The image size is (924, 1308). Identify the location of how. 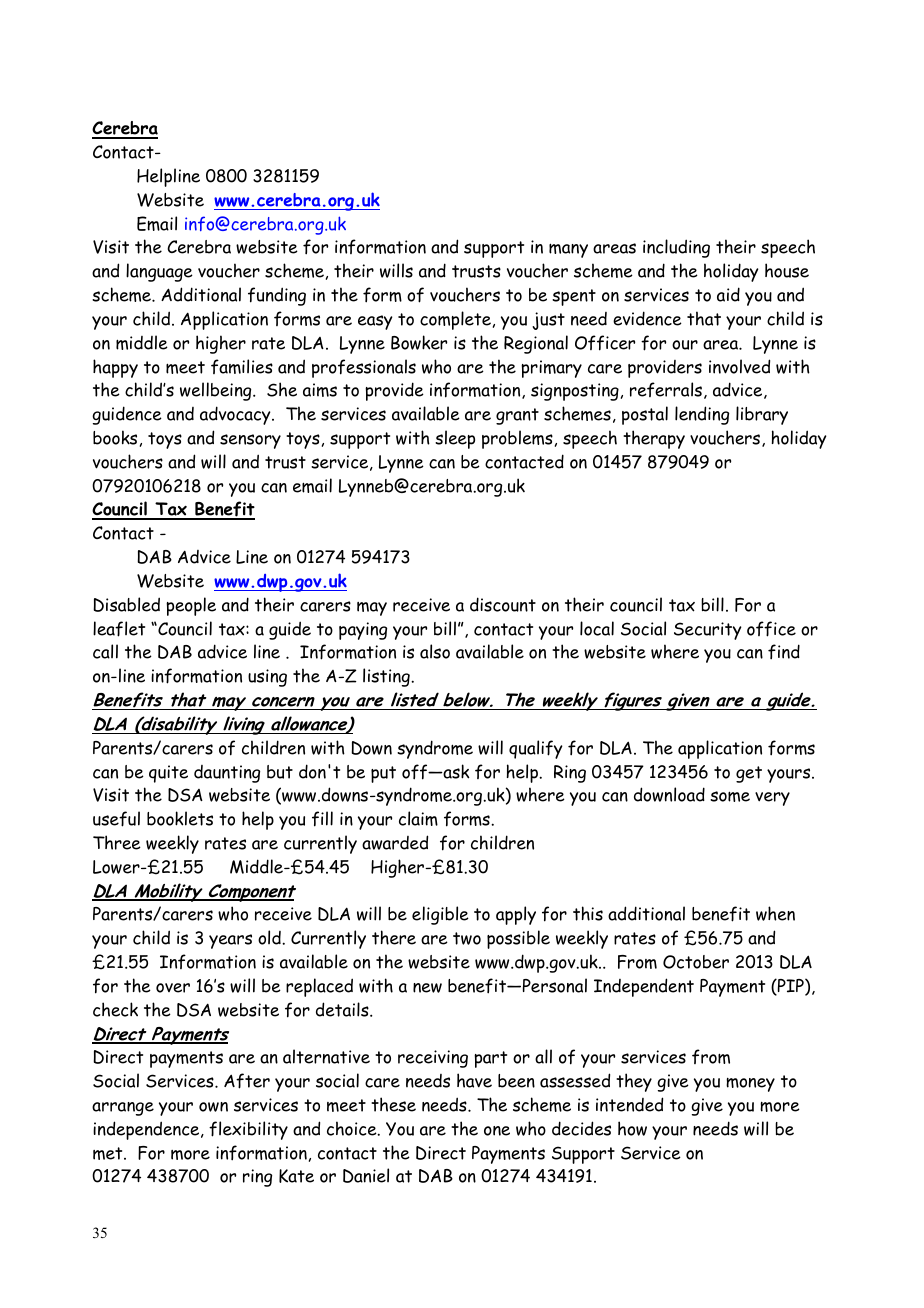
(632, 1128).
